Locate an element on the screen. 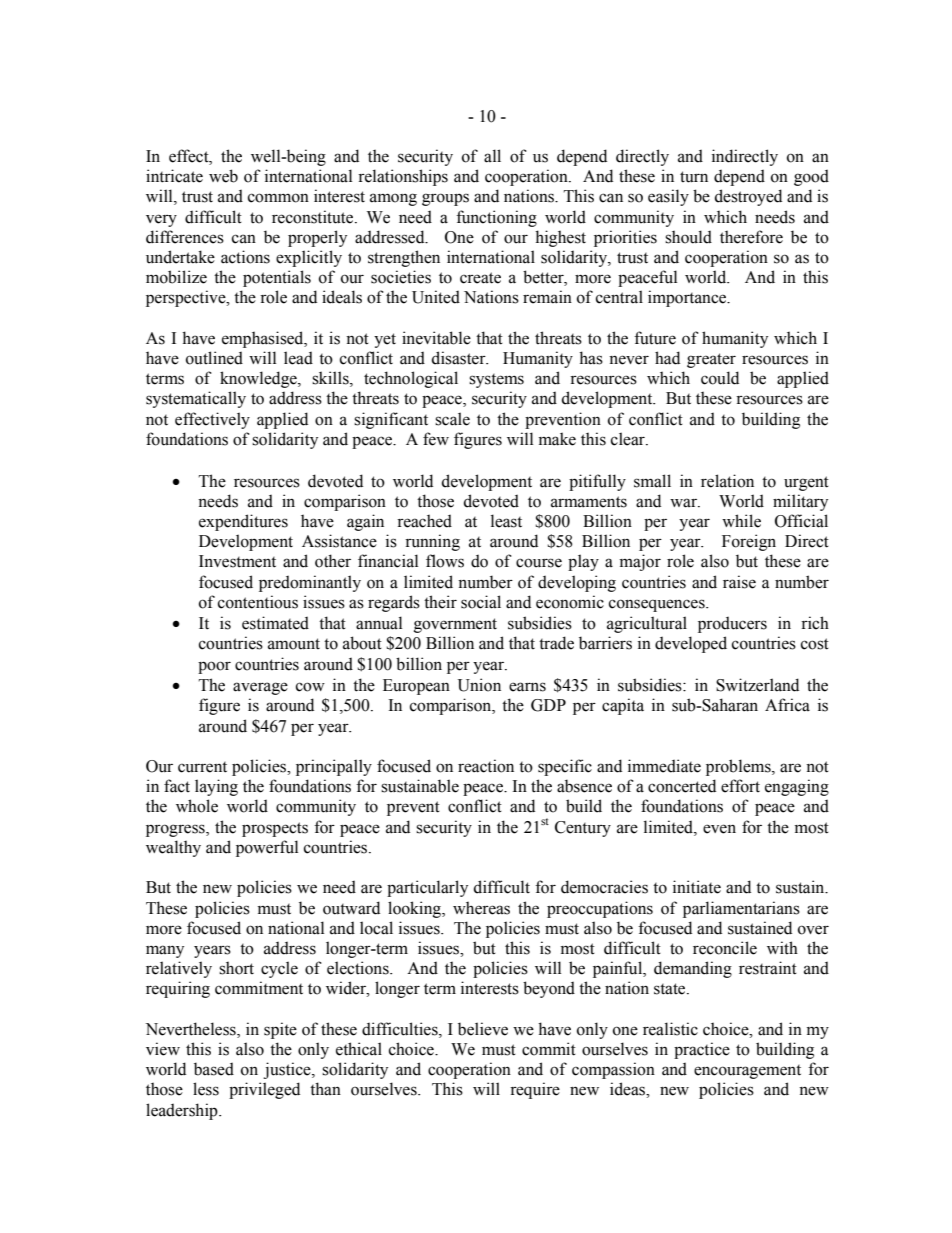 This screenshot has height=1233, width=952. social is located at coordinates (481, 602).
